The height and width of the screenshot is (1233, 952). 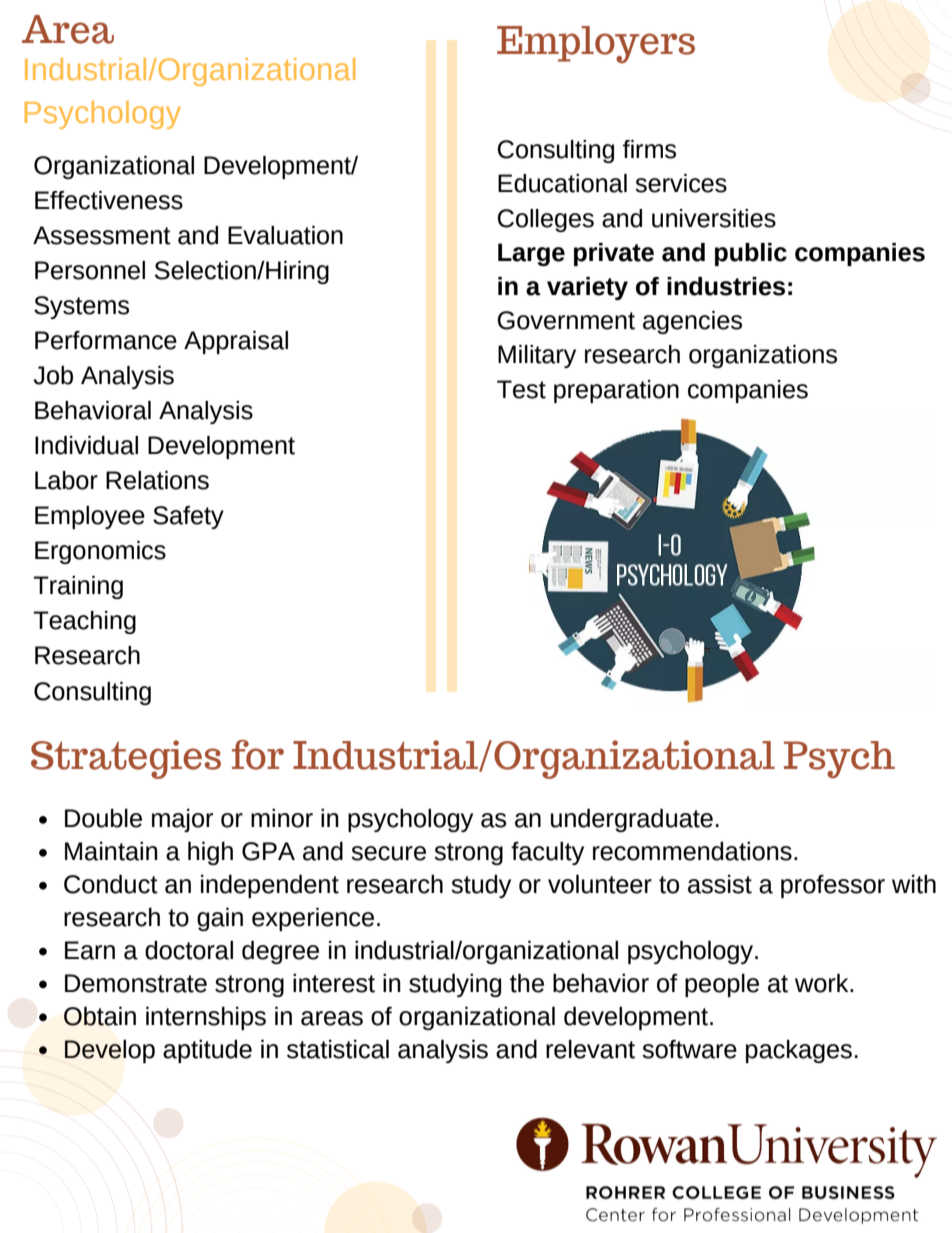 I want to click on internships, so click(x=206, y=1018).
